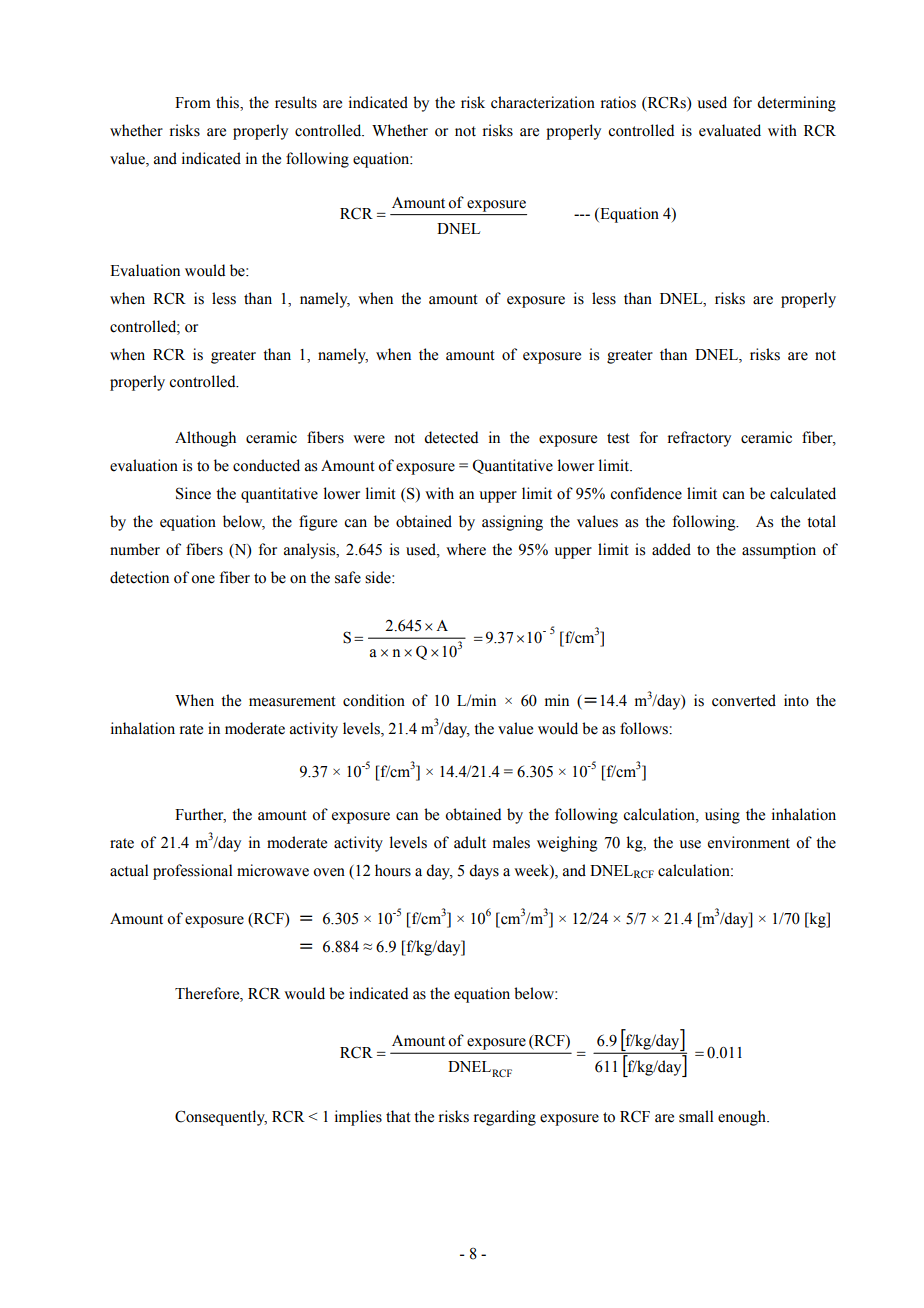  What do you see at coordinates (451, 437) in the page?
I see `detected` at bounding box center [451, 437].
